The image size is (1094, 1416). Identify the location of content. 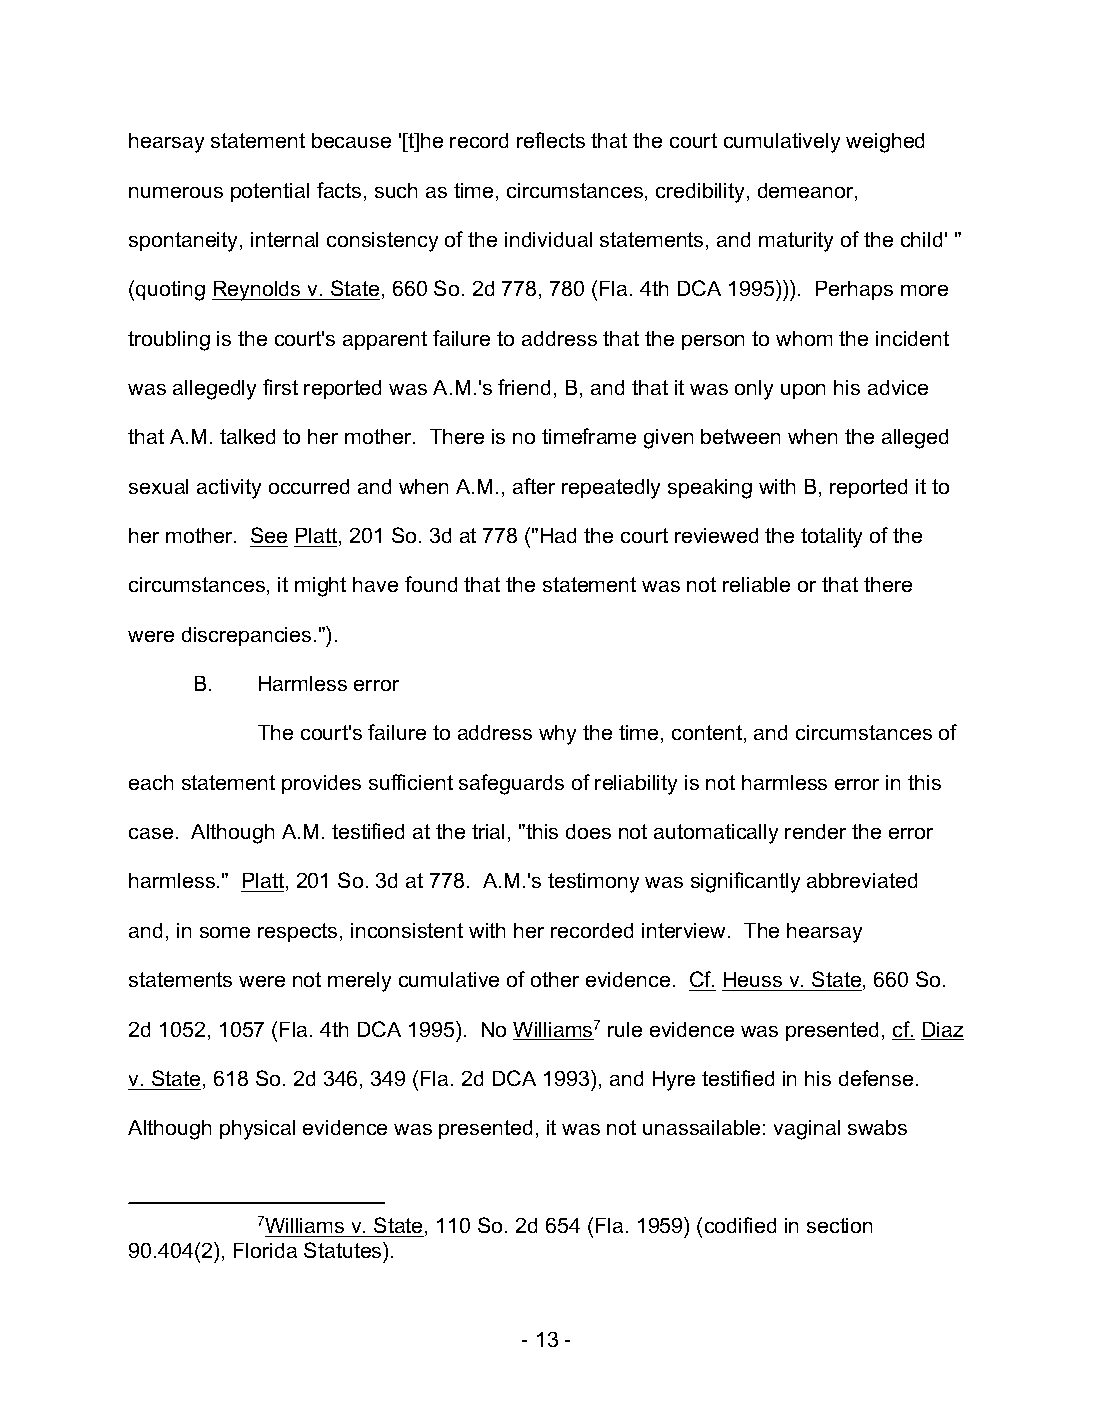
(707, 732).
